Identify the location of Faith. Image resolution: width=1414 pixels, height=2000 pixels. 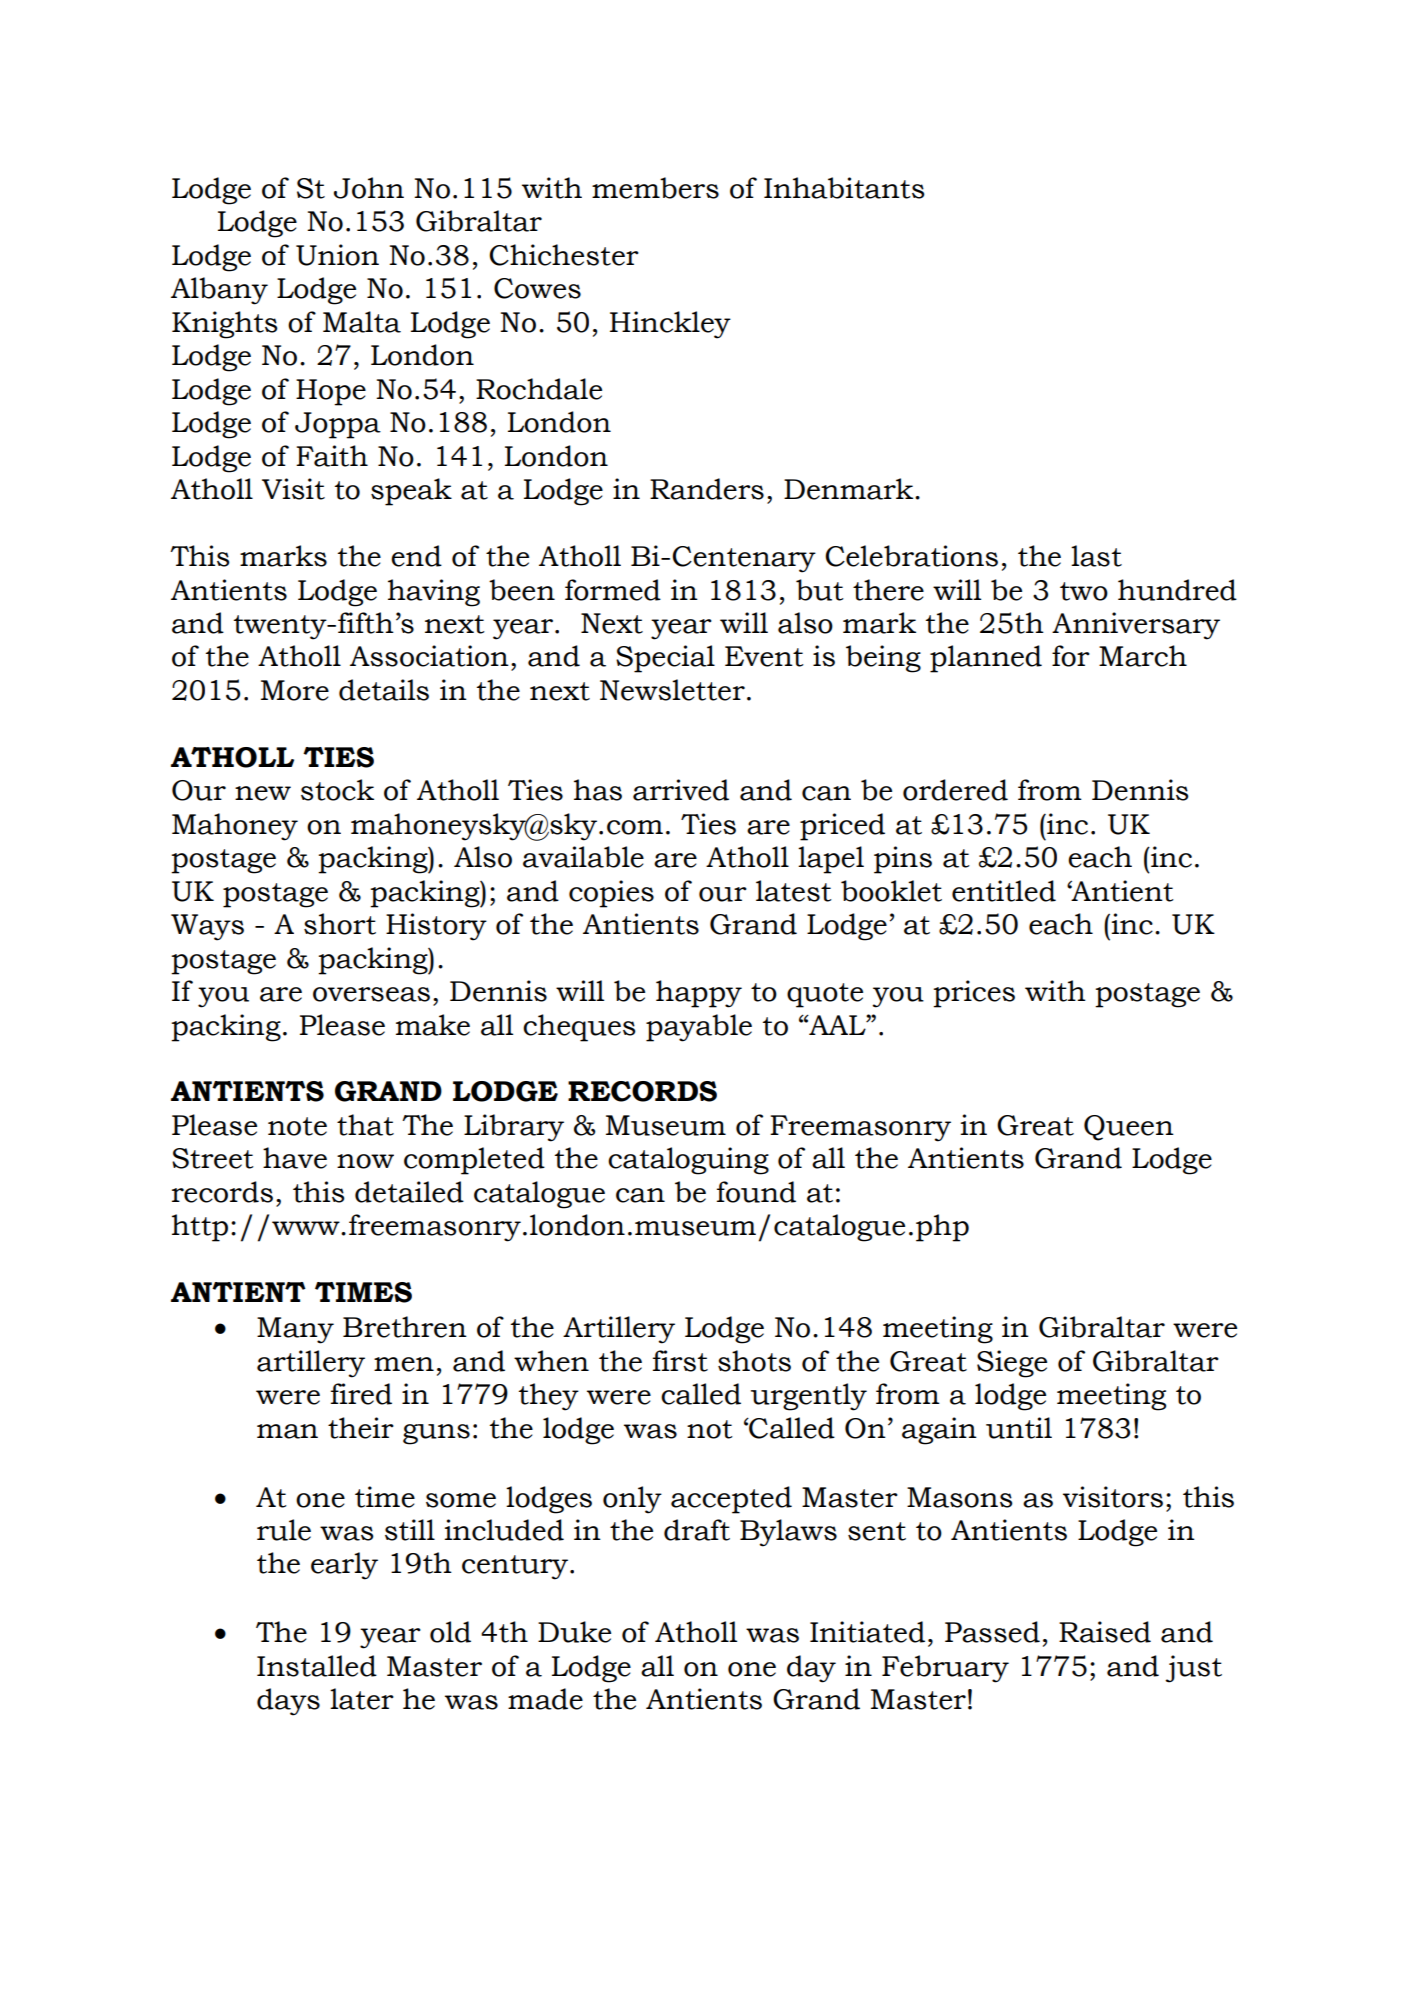
(332, 456).
